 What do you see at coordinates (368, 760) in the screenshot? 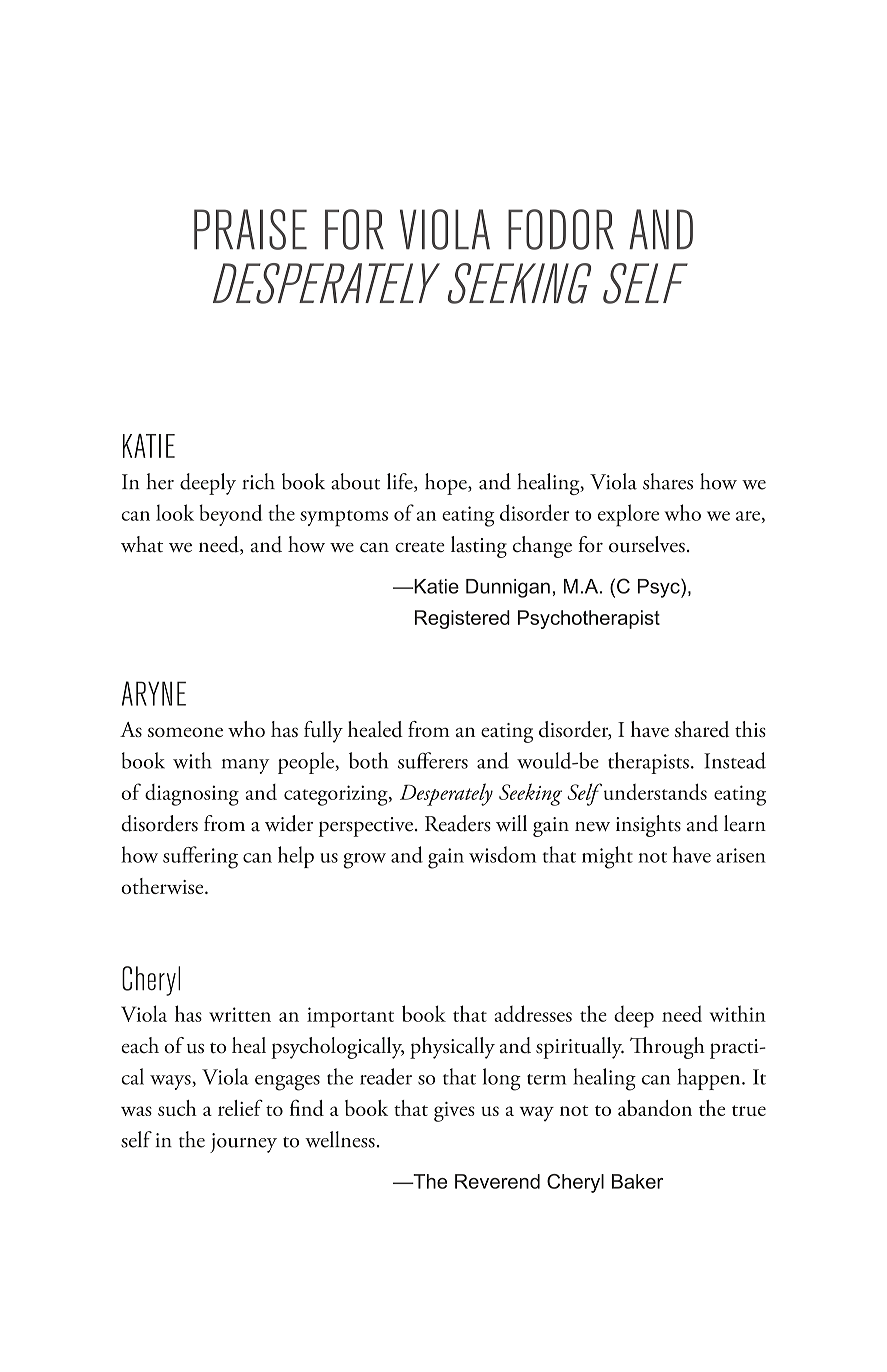
I see `both` at bounding box center [368, 760].
